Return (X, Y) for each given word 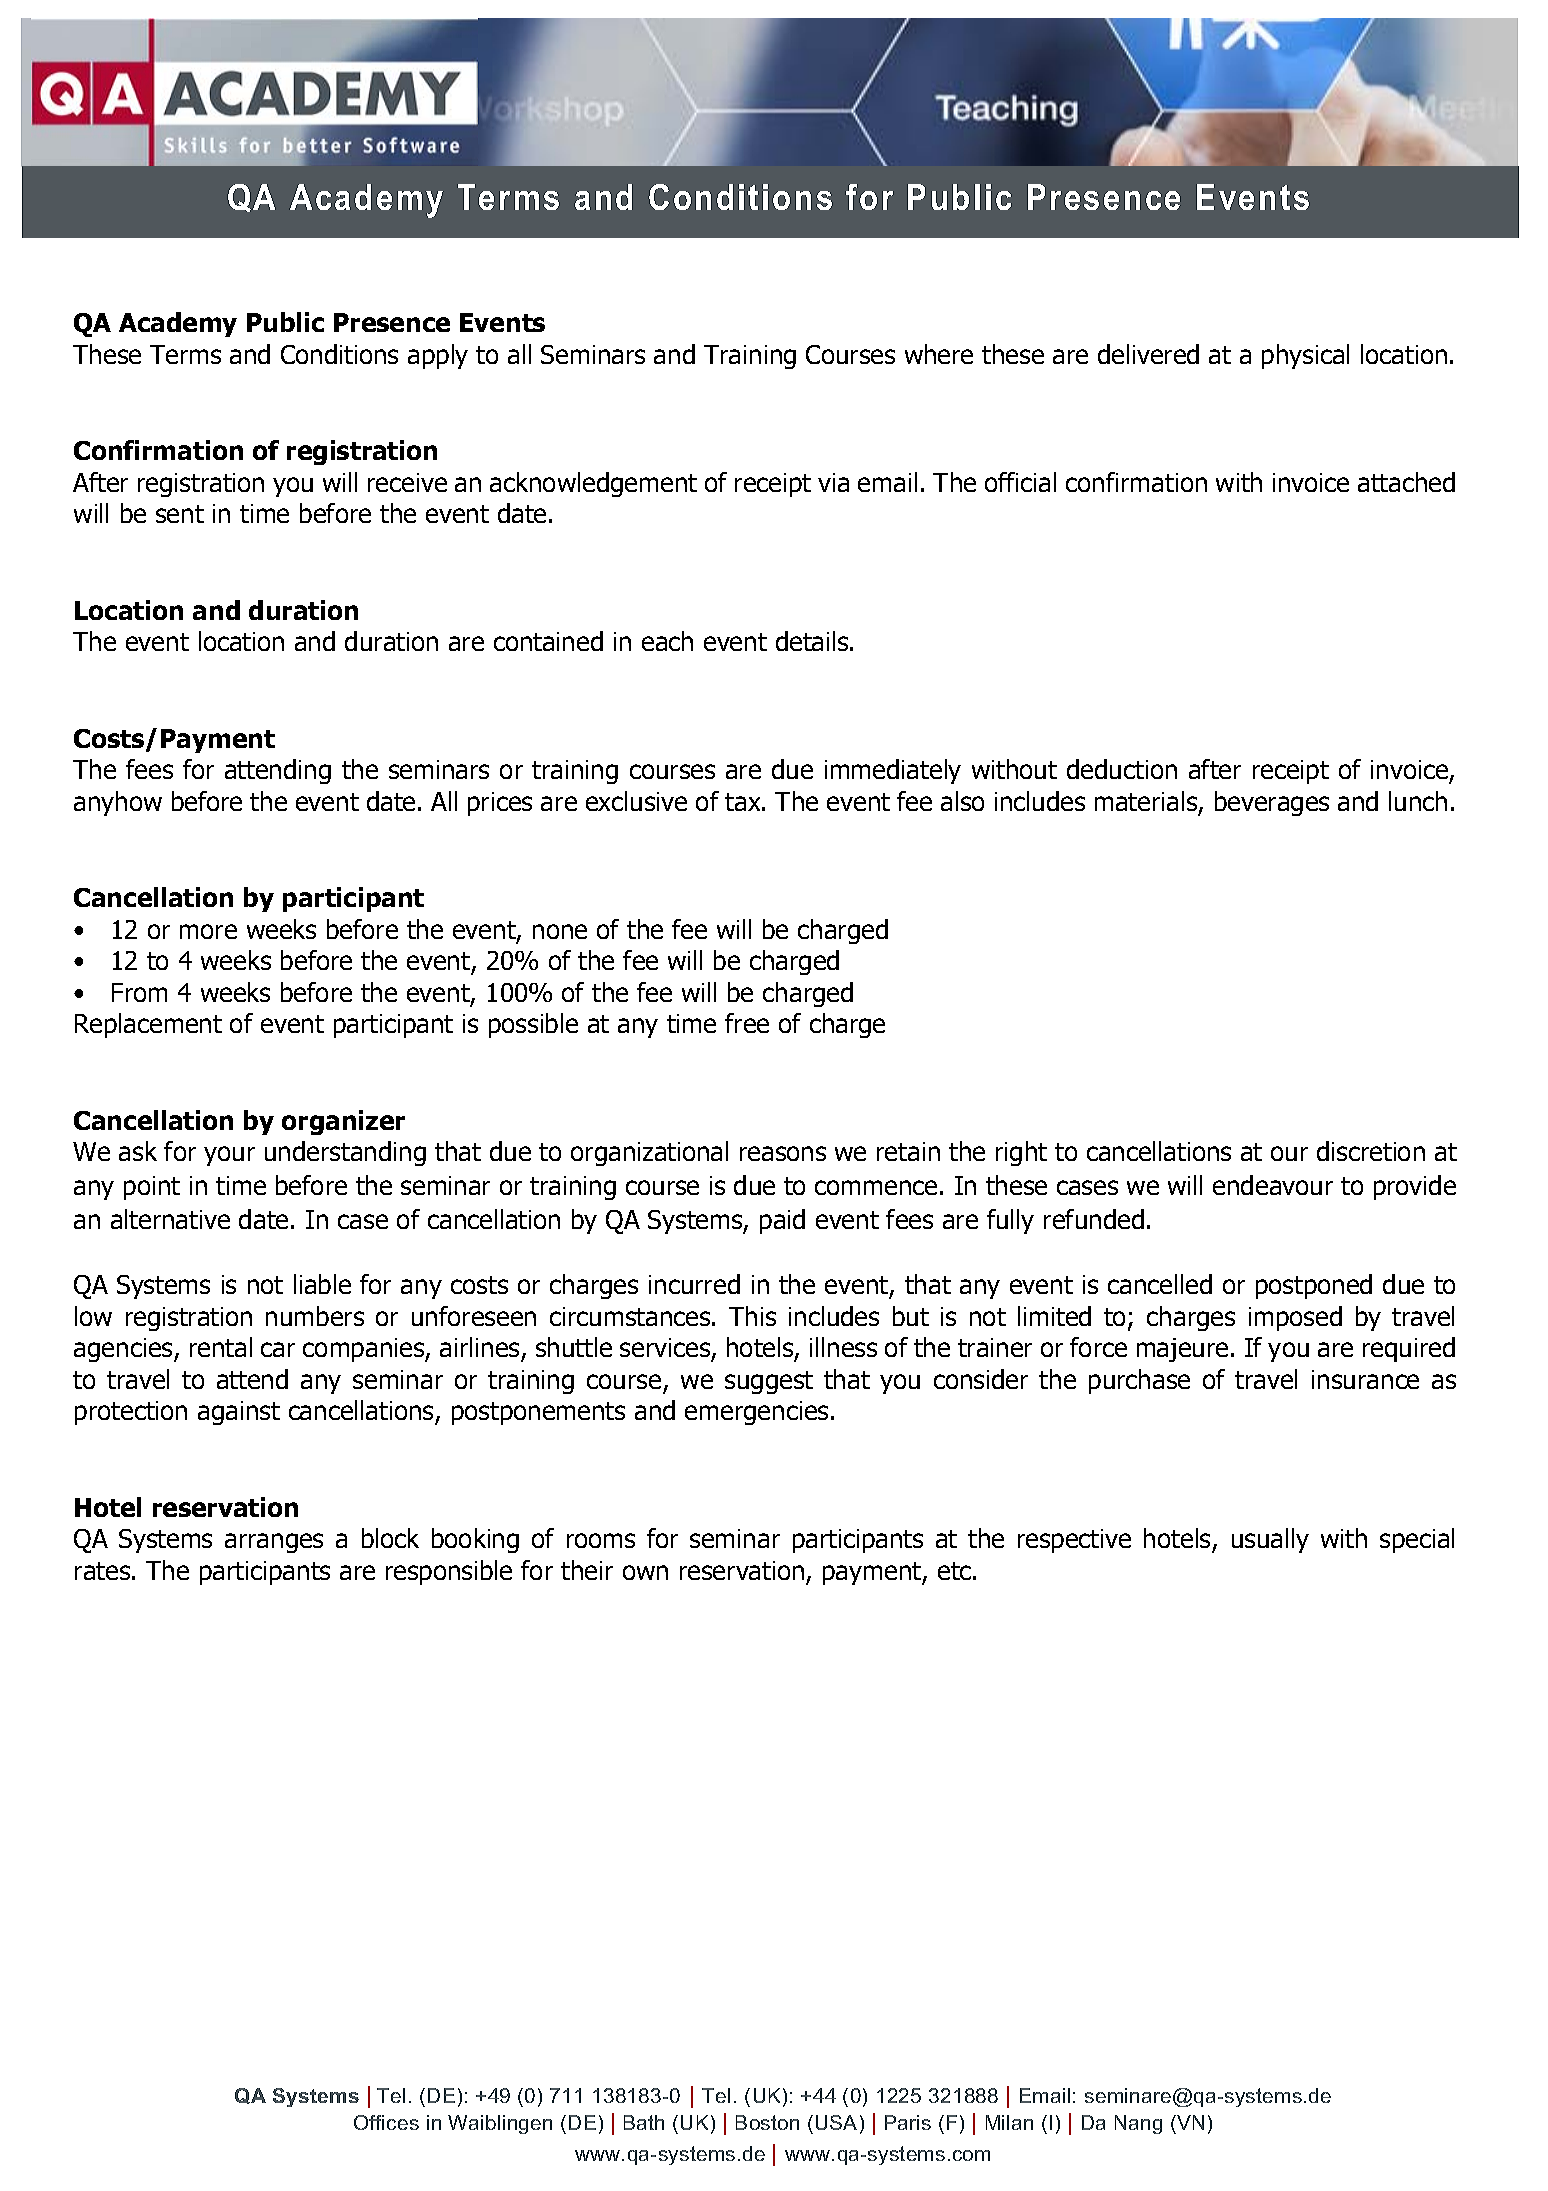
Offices (386, 2122)
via (833, 482)
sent (180, 514)
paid (782, 1221)
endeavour (1273, 1185)
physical (1305, 356)
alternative (170, 1219)
